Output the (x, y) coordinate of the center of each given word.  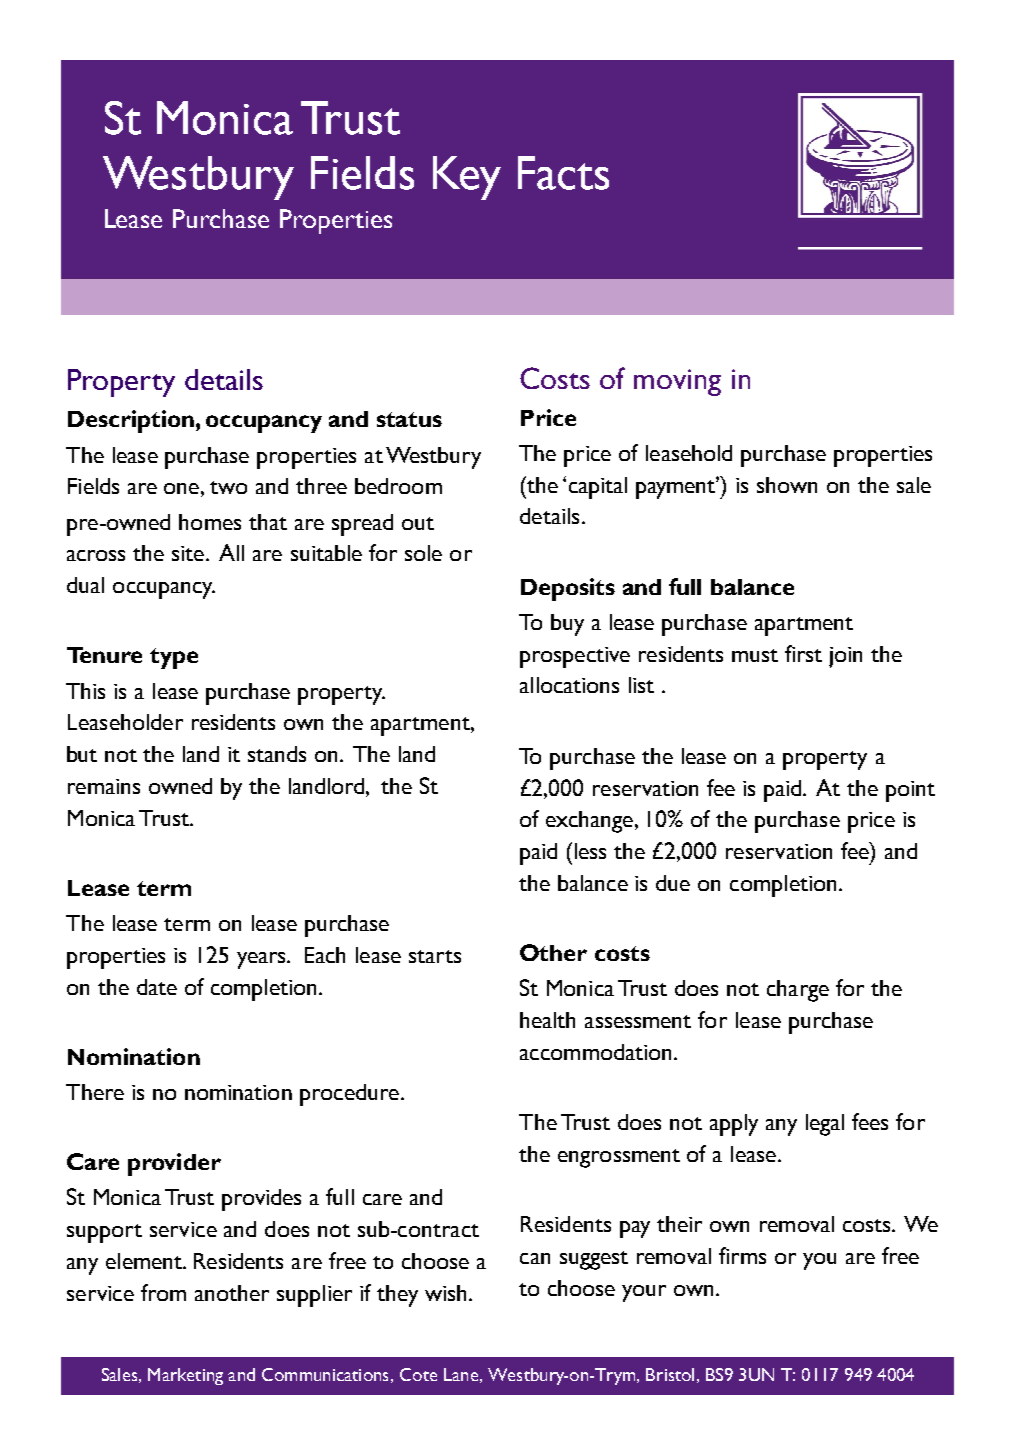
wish (445, 1293)
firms (742, 1255)
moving (677, 382)
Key (467, 178)
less (590, 851)
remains (104, 786)
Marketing (185, 1376)
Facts (563, 173)
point (910, 791)
